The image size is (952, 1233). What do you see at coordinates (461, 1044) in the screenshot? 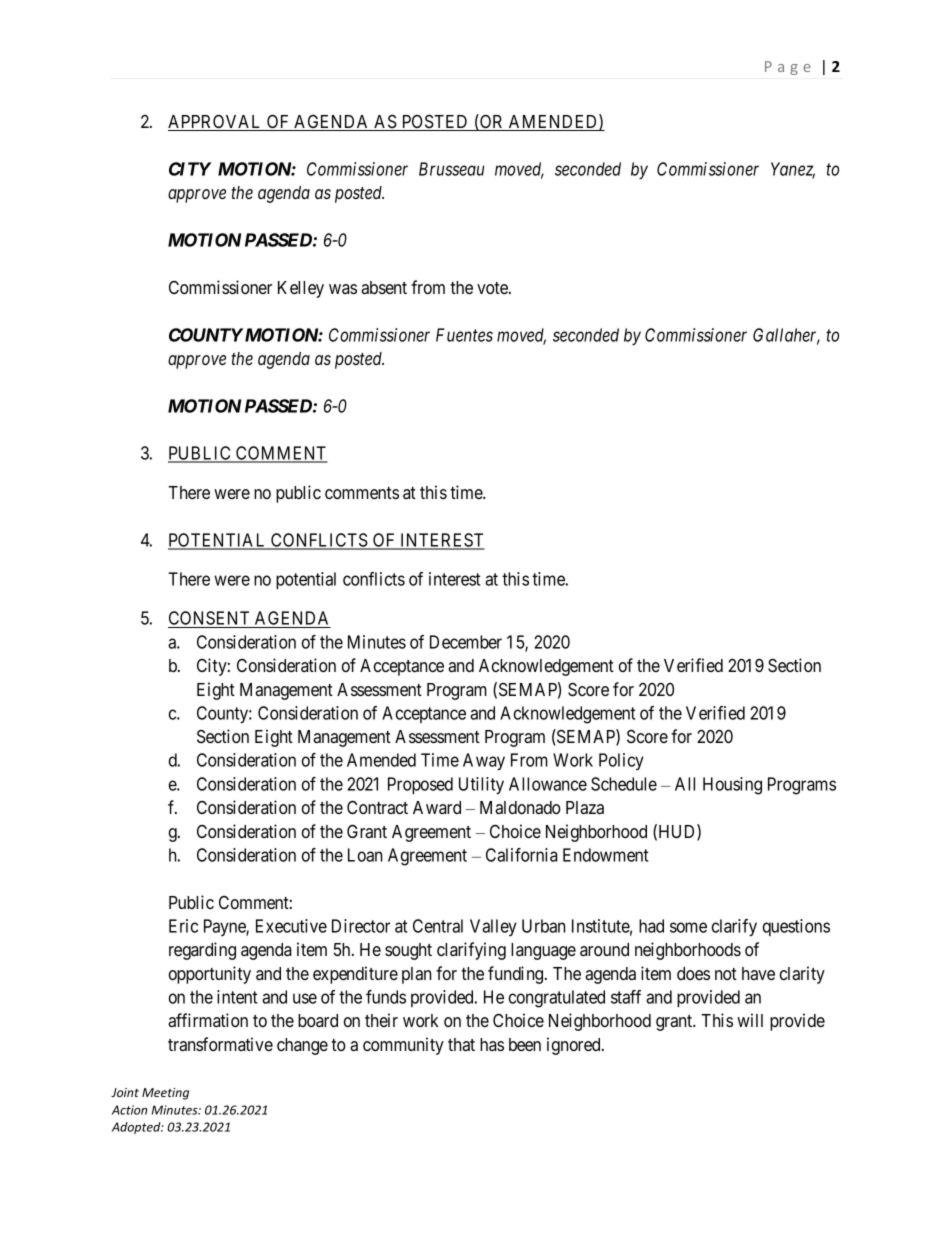
I see `that` at bounding box center [461, 1044].
